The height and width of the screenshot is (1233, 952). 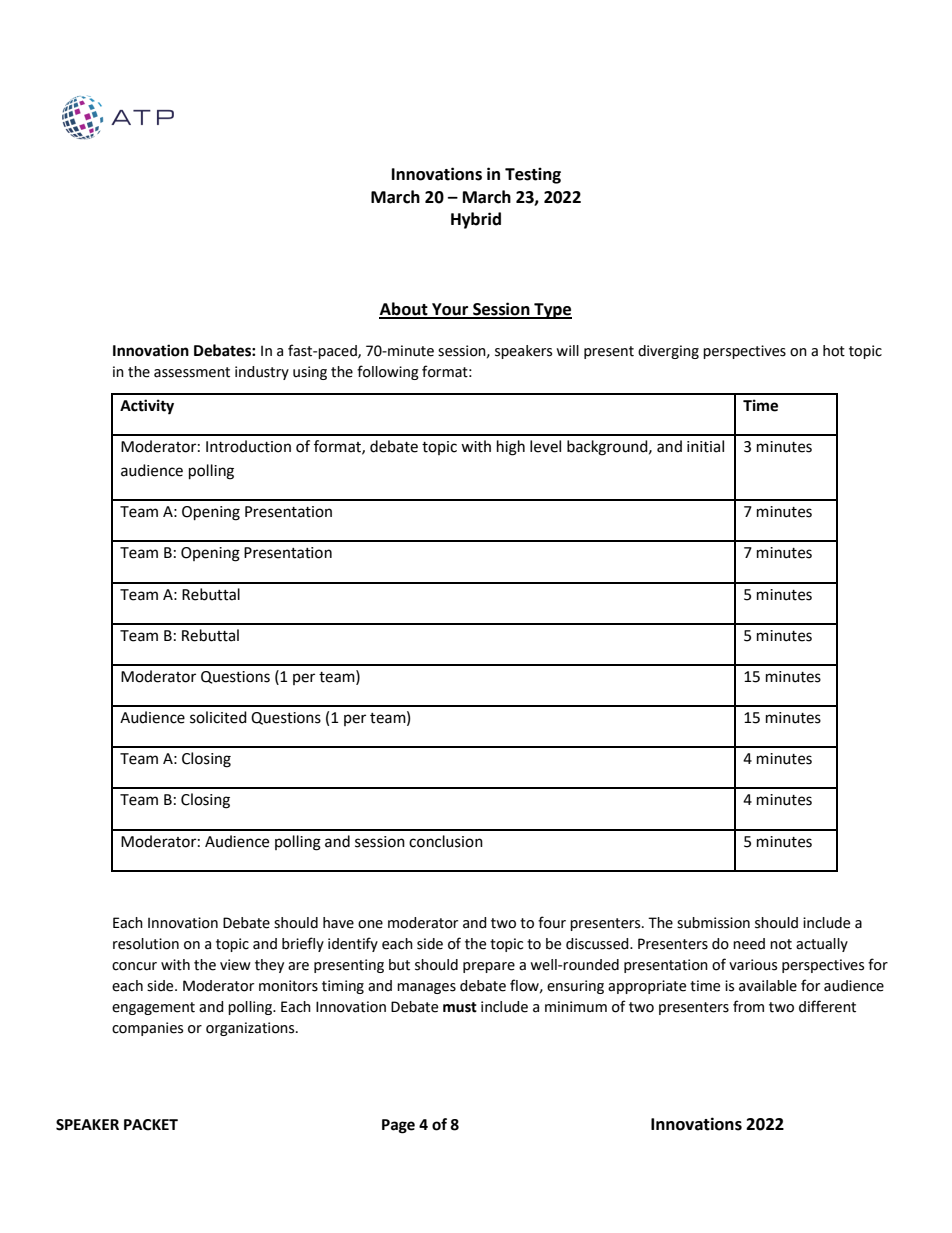 I want to click on PACKET, so click(x=151, y=1125).
